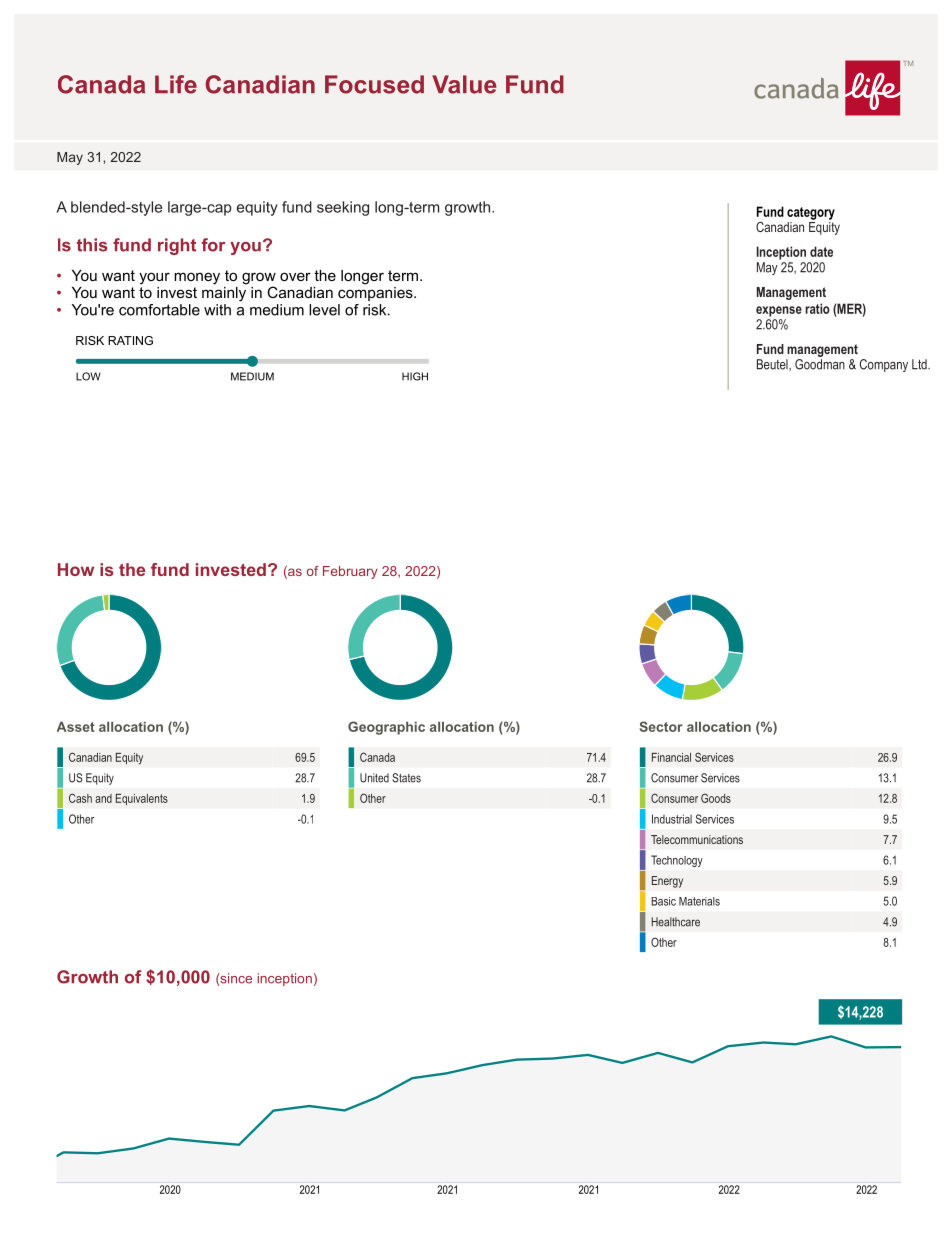 The width and height of the screenshot is (952, 1233). What do you see at coordinates (376, 292) in the screenshot?
I see `companies` at bounding box center [376, 292].
